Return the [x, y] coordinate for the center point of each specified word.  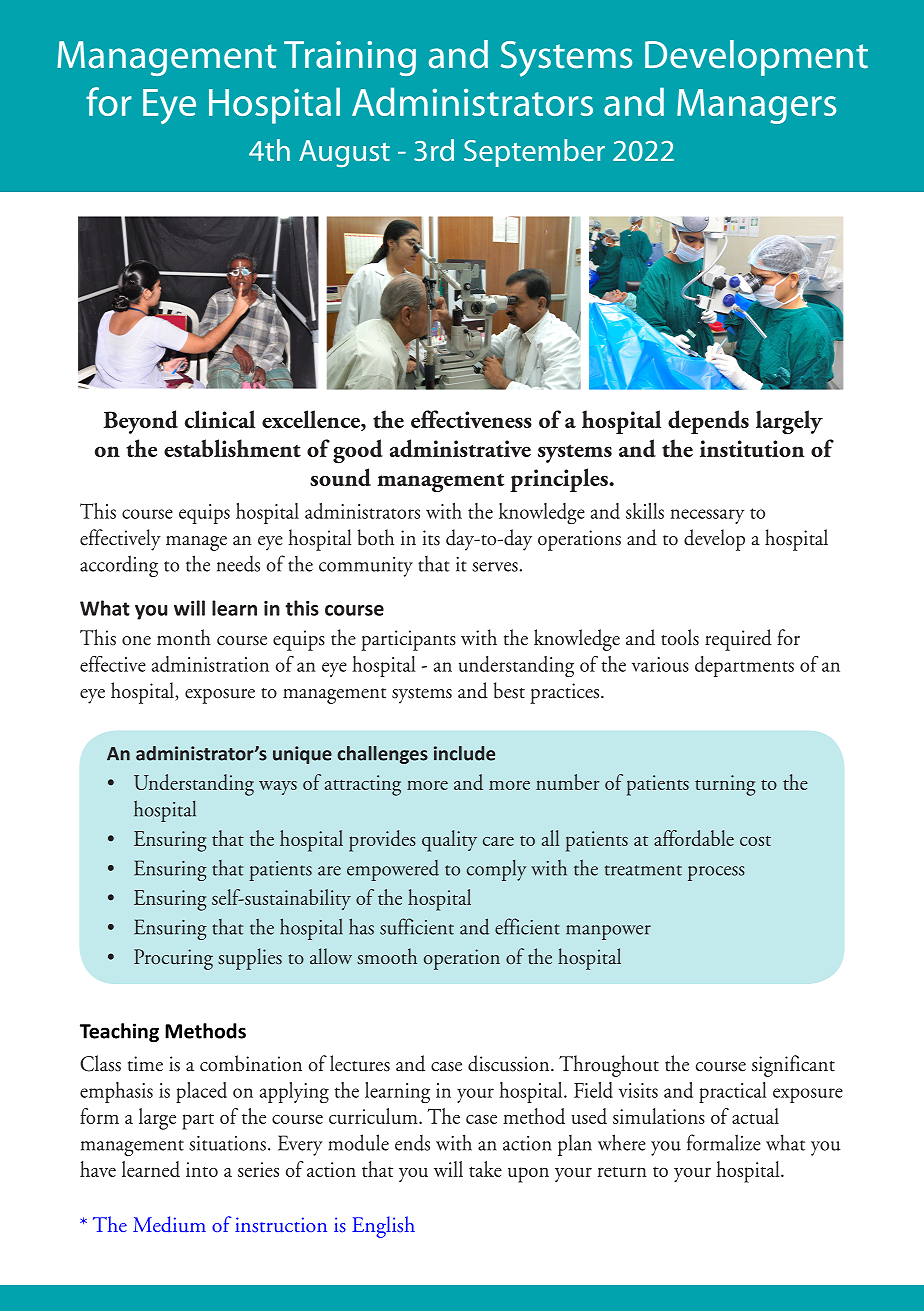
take [485, 1169]
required [738, 640]
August [344, 154]
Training [350, 58]
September [534, 153]
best [509, 690]
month [184, 637]
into [202, 1169]
